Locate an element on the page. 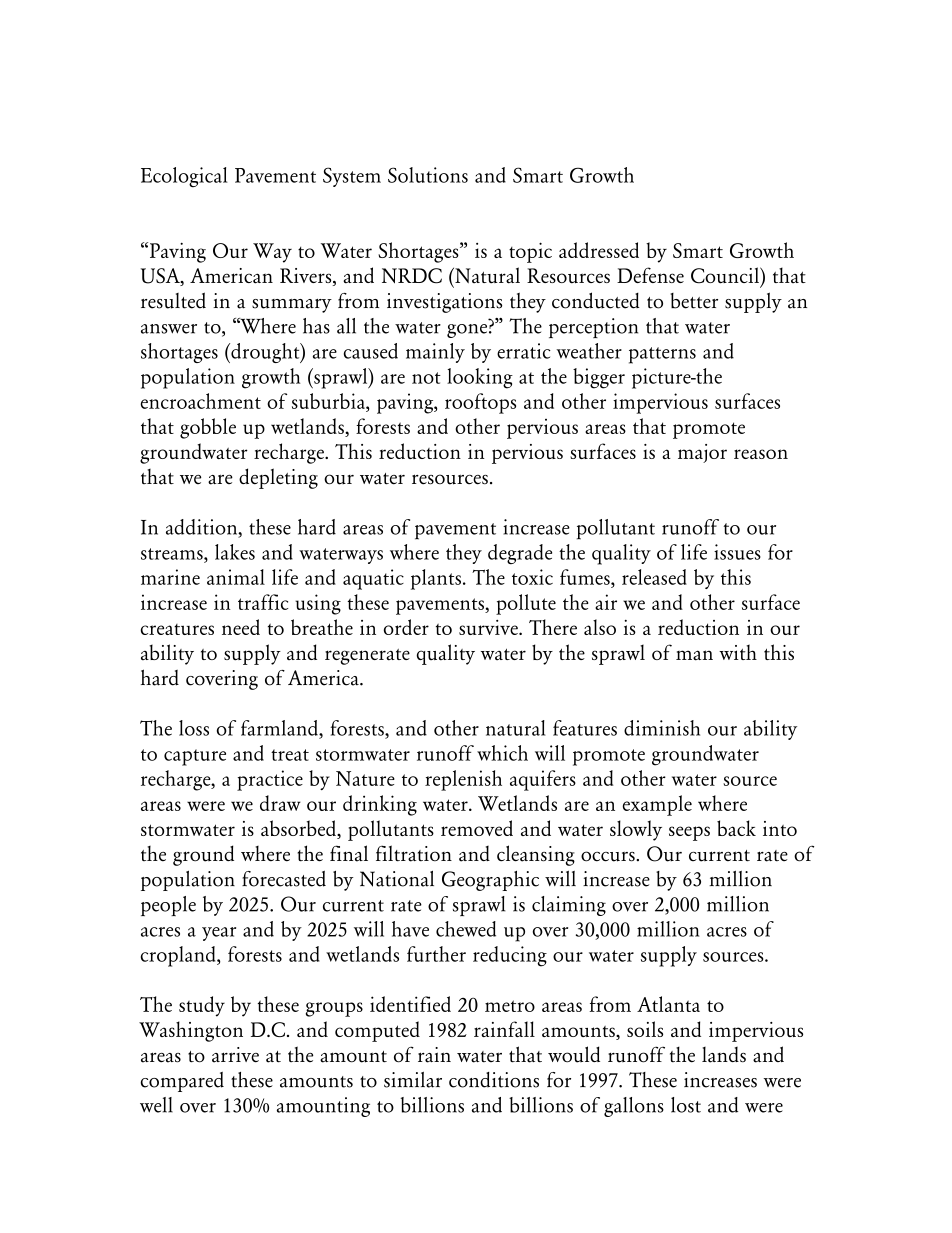  lost is located at coordinates (686, 1105).
